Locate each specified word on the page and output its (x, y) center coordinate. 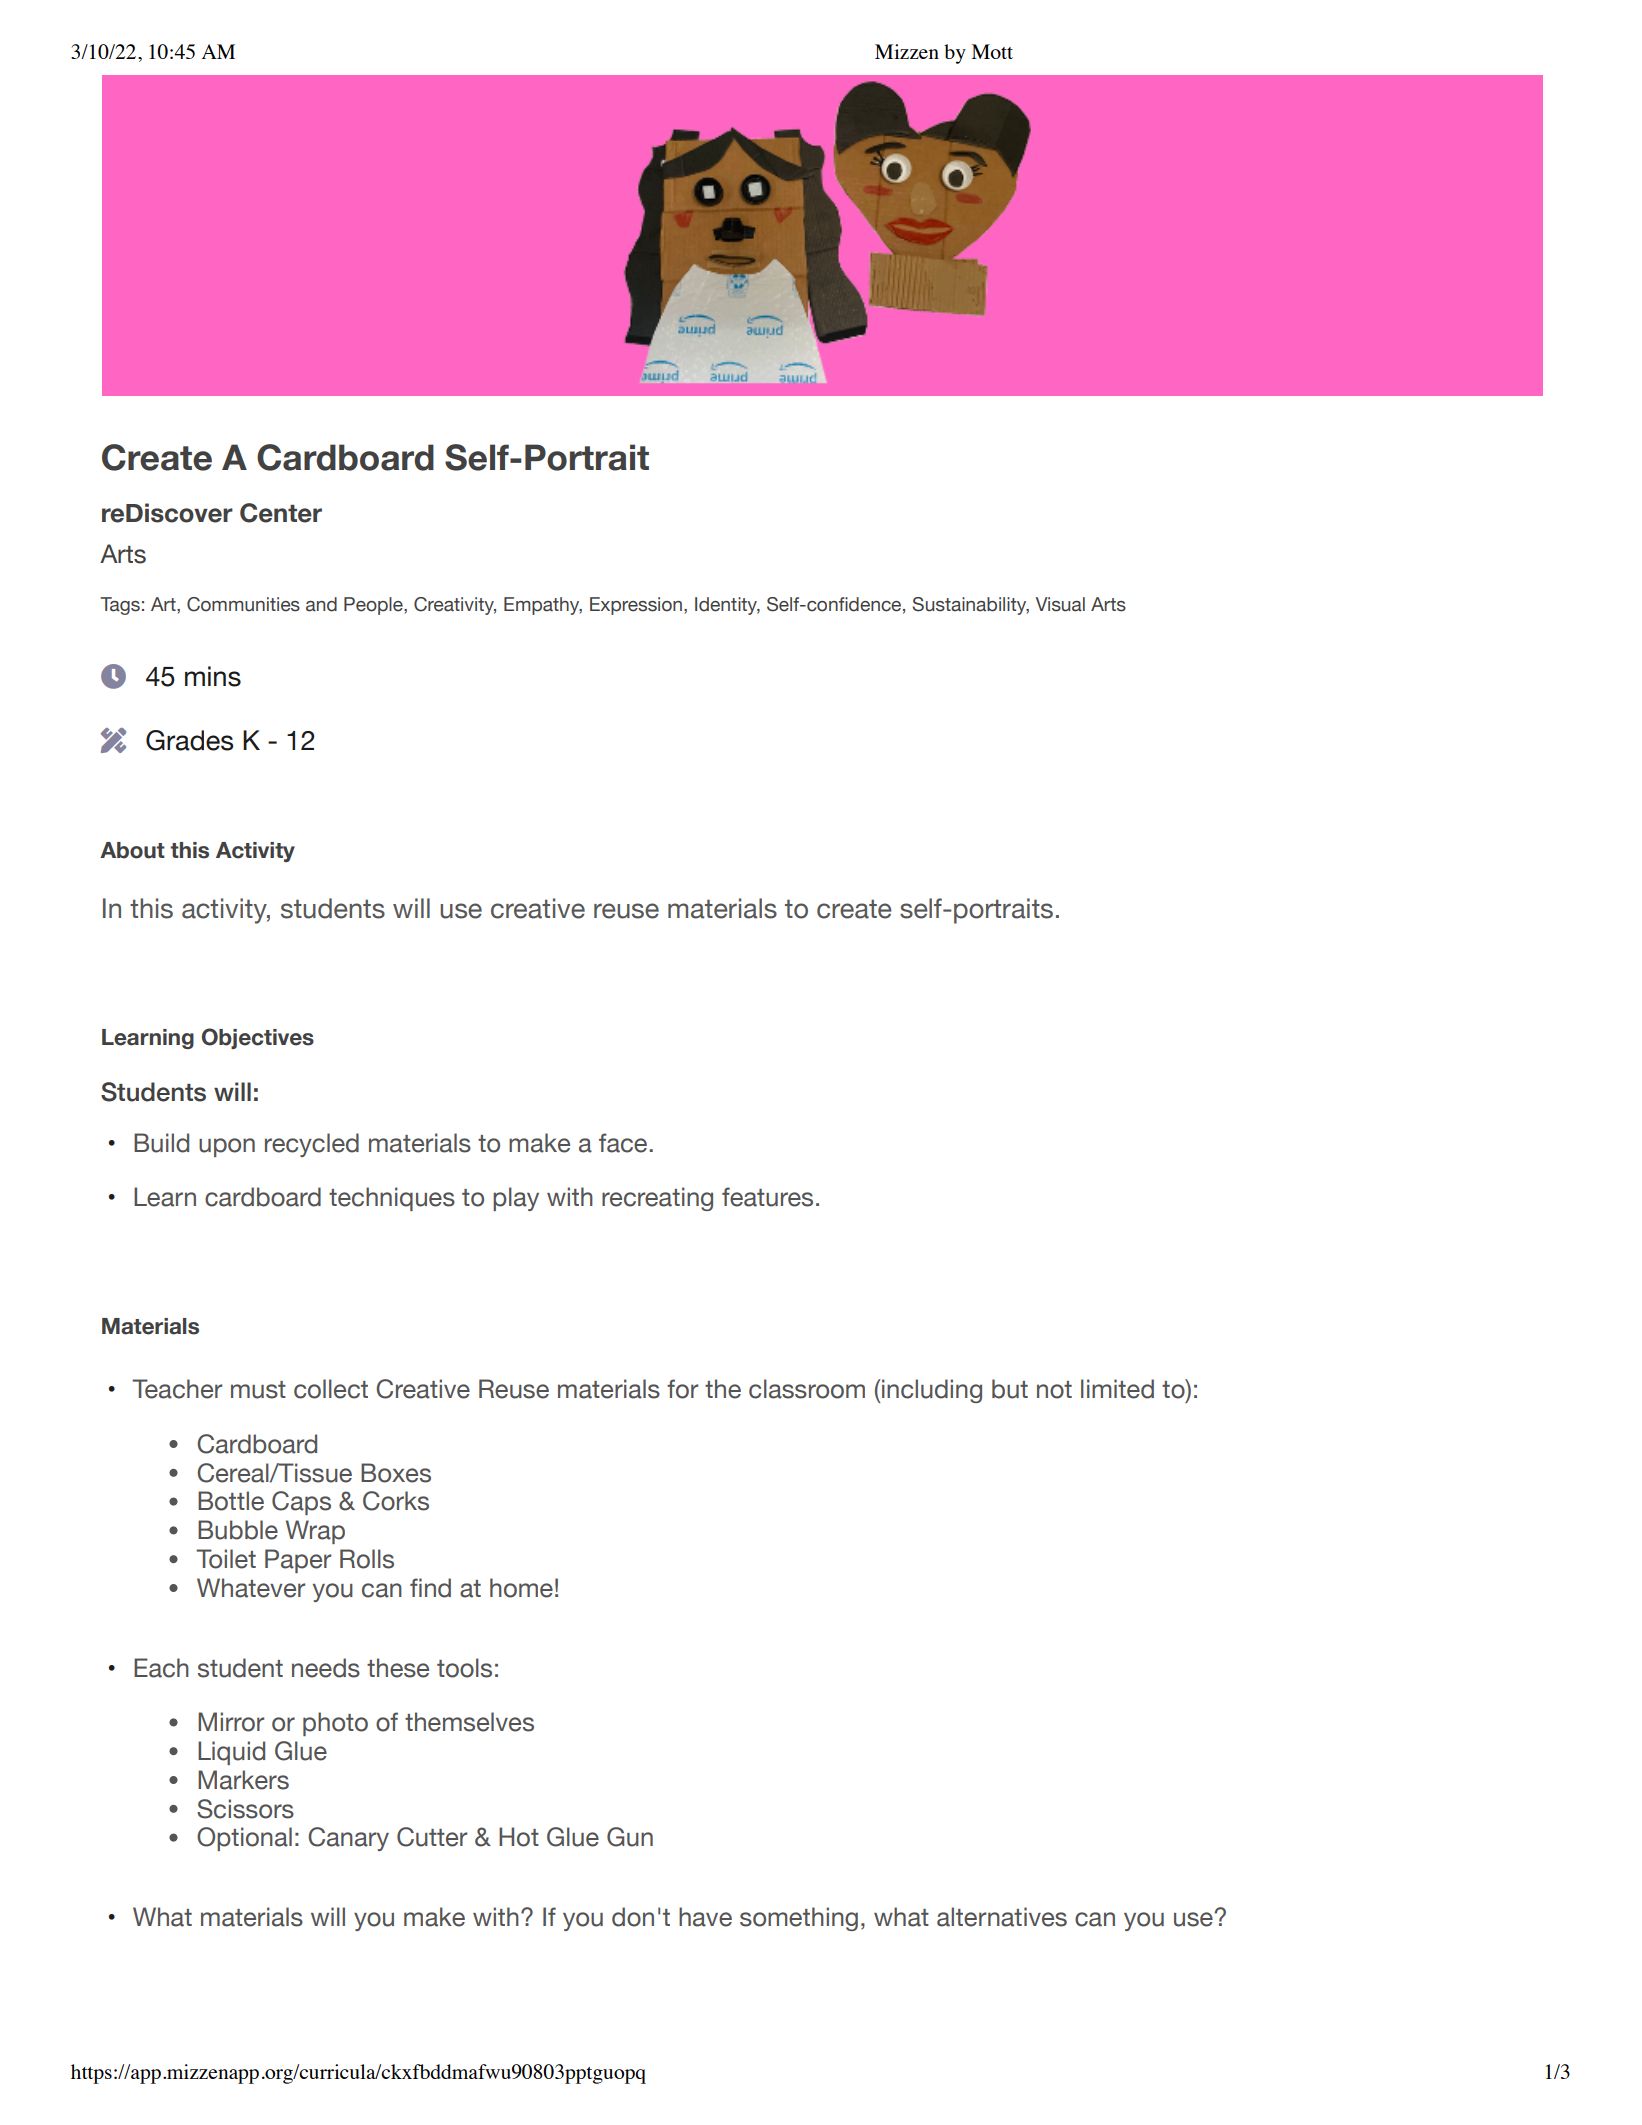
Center (281, 513)
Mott (992, 51)
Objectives (258, 1038)
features (767, 1197)
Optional (244, 1839)
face (623, 1143)
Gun (630, 1837)
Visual (1060, 604)
